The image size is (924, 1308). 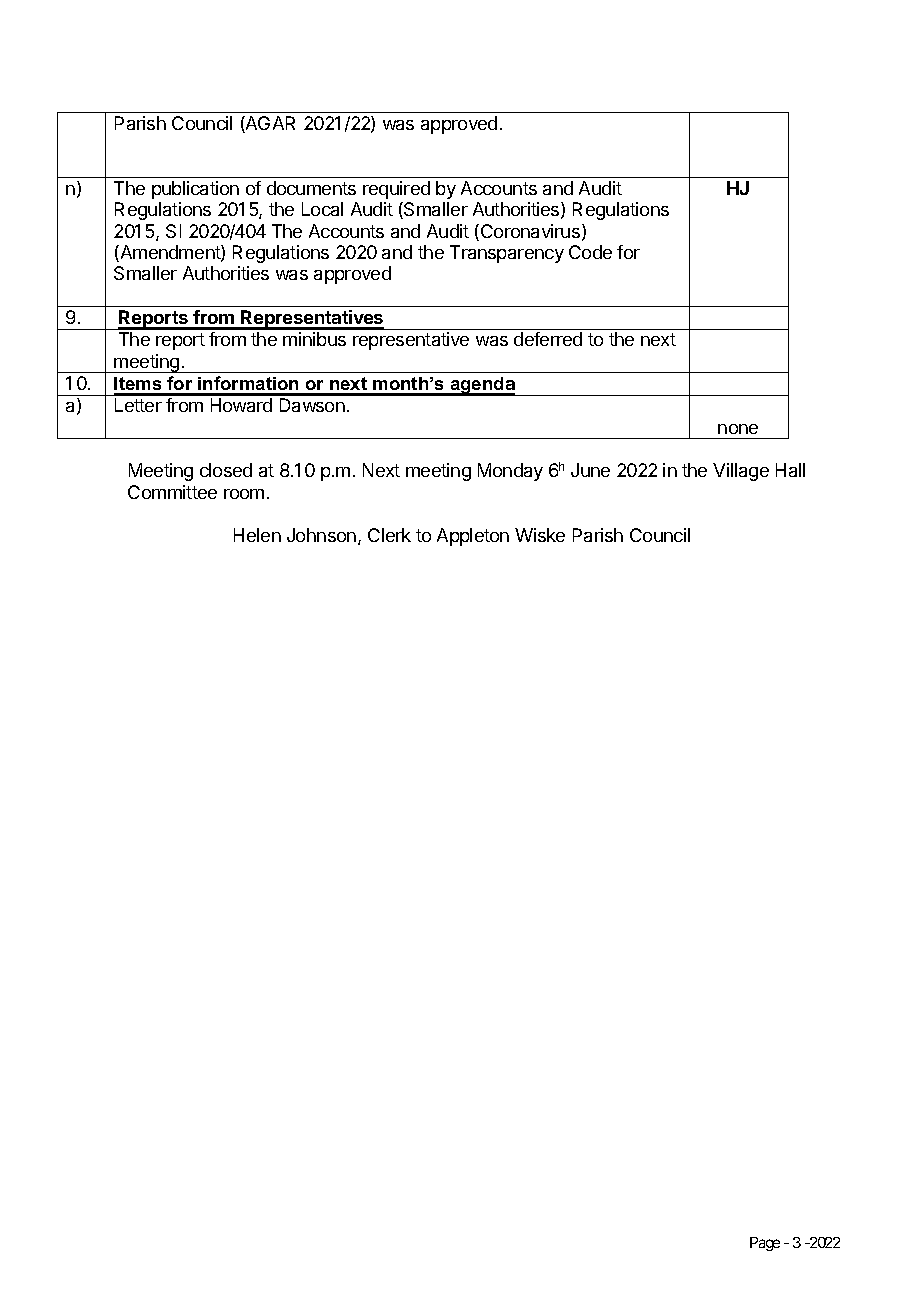 What do you see at coordinates (482, 386) in the screenshot?
I see `agenda` at bounding box center [482, 386].
